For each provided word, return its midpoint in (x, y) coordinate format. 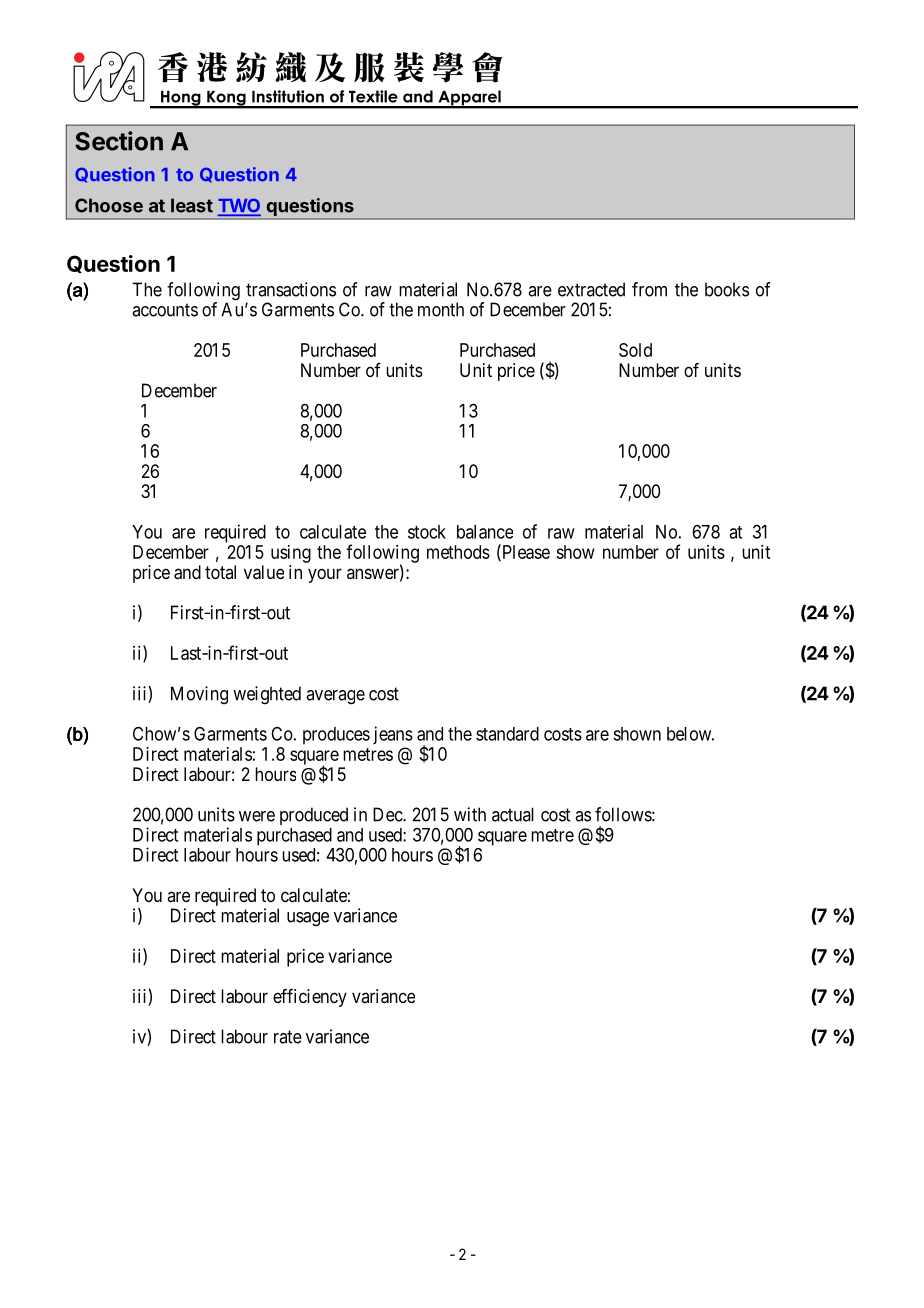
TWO (239, 206)
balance (485, 532)
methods (458, 552)
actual (513, 814)
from (649, 289)
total (220, 572)
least (192, 205)
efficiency (310, 998)
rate (288, 1037)
